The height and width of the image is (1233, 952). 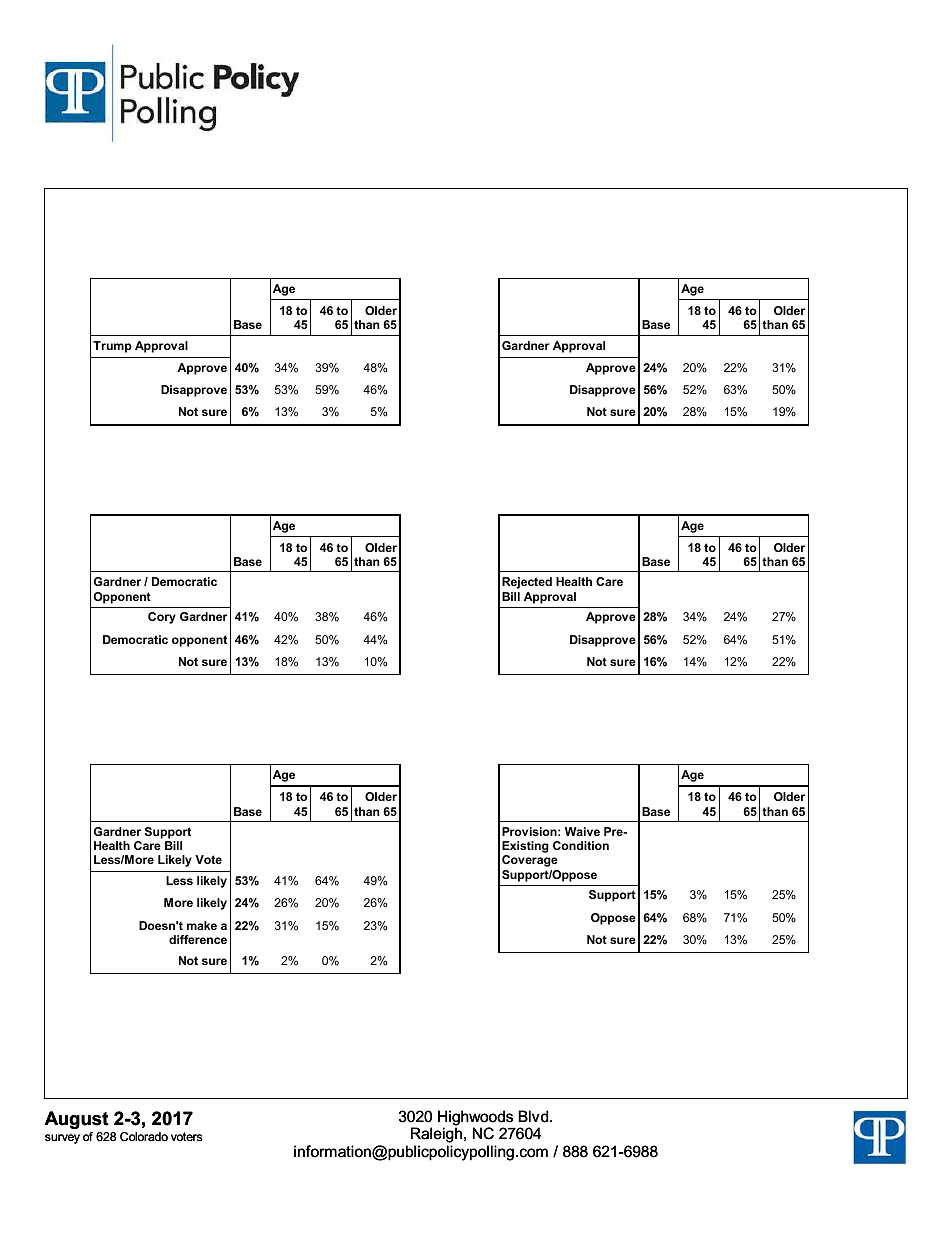 What do you see at coordinates (436, 1135) in the image?
I see `Raleigh` at bounding box center [436, 1135].
